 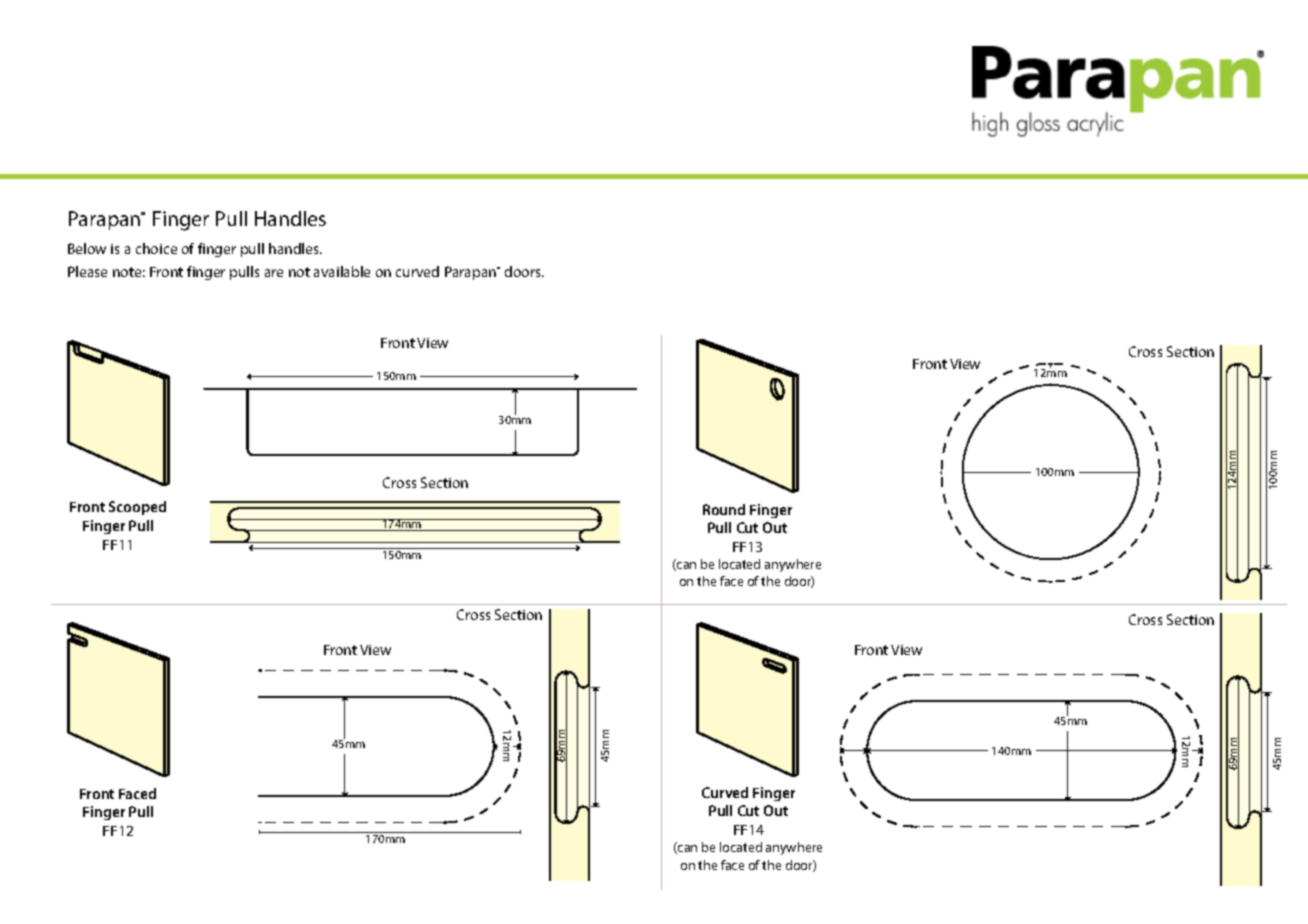 I want to click on Round, so click(x=724, y=509).
